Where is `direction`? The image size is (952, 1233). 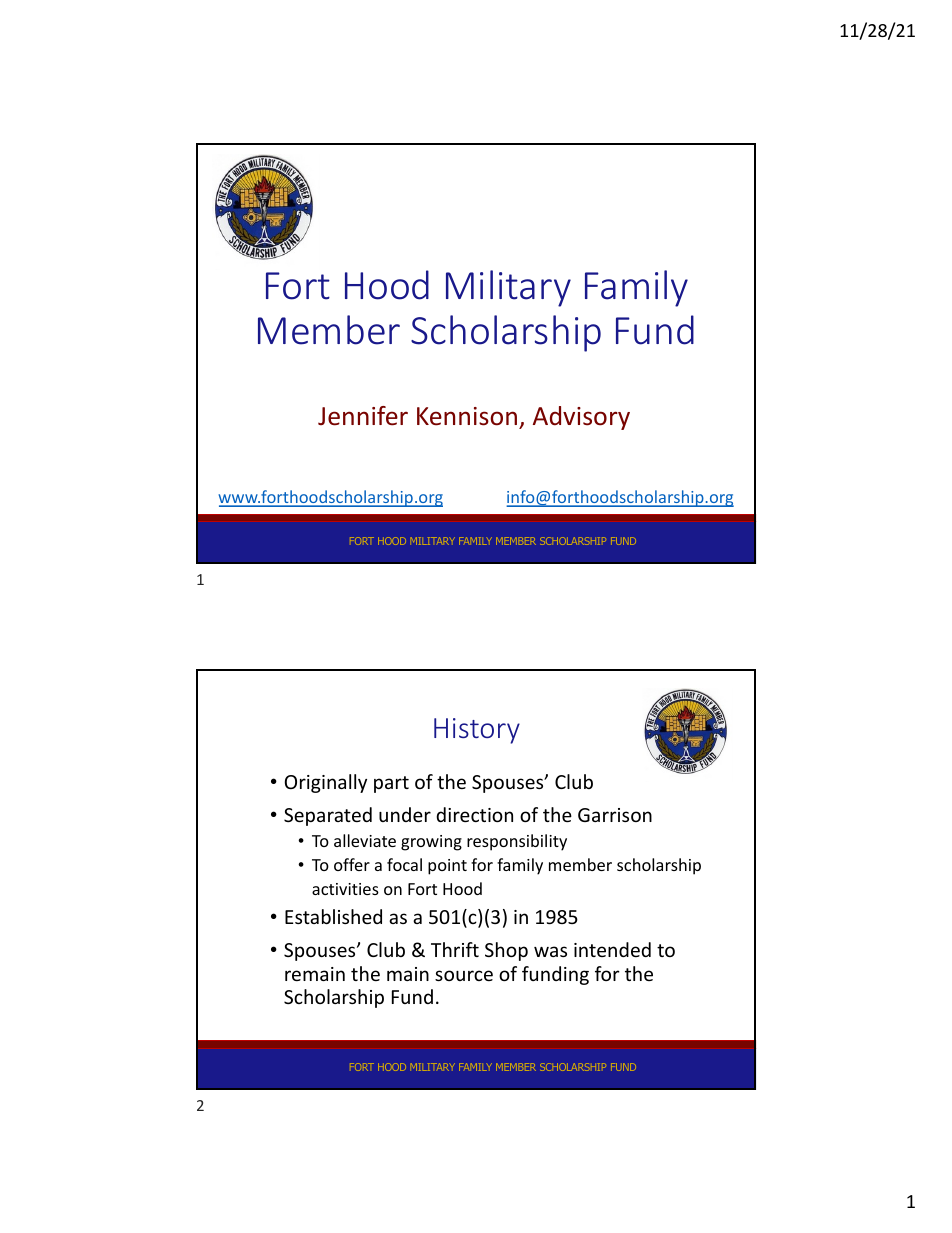
direction is located at coordinates (474, 814).
